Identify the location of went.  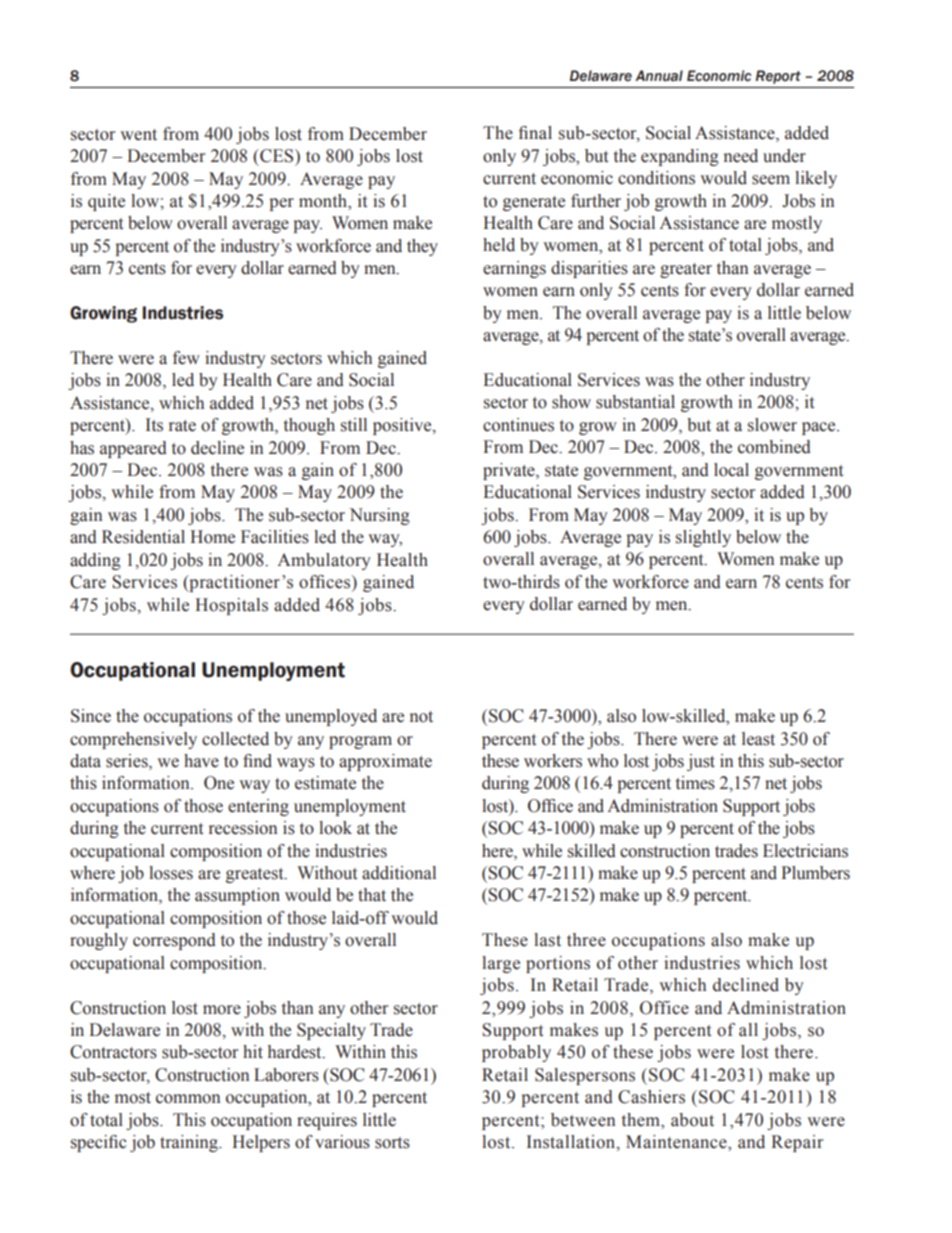
(138, 135).
